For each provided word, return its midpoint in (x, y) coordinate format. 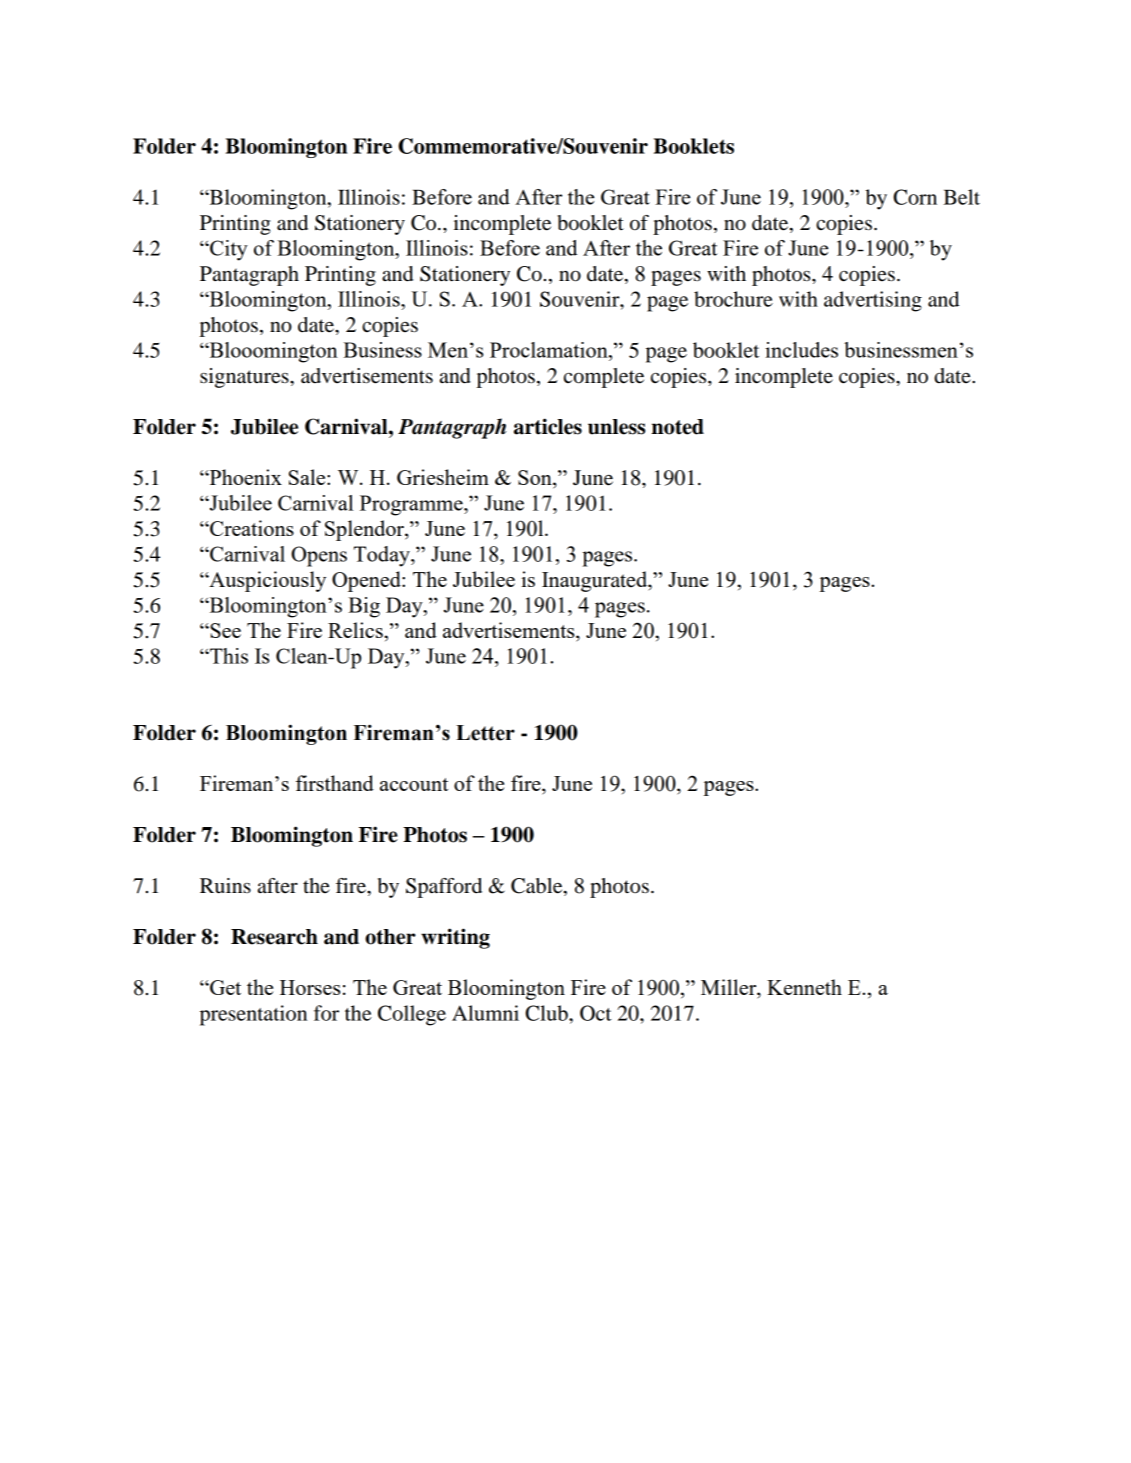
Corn (915, 197)
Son (536, 479)
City (228, 250)
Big (364, 607)
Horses (310, 987)
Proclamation (550, 350)
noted (678, 427)
